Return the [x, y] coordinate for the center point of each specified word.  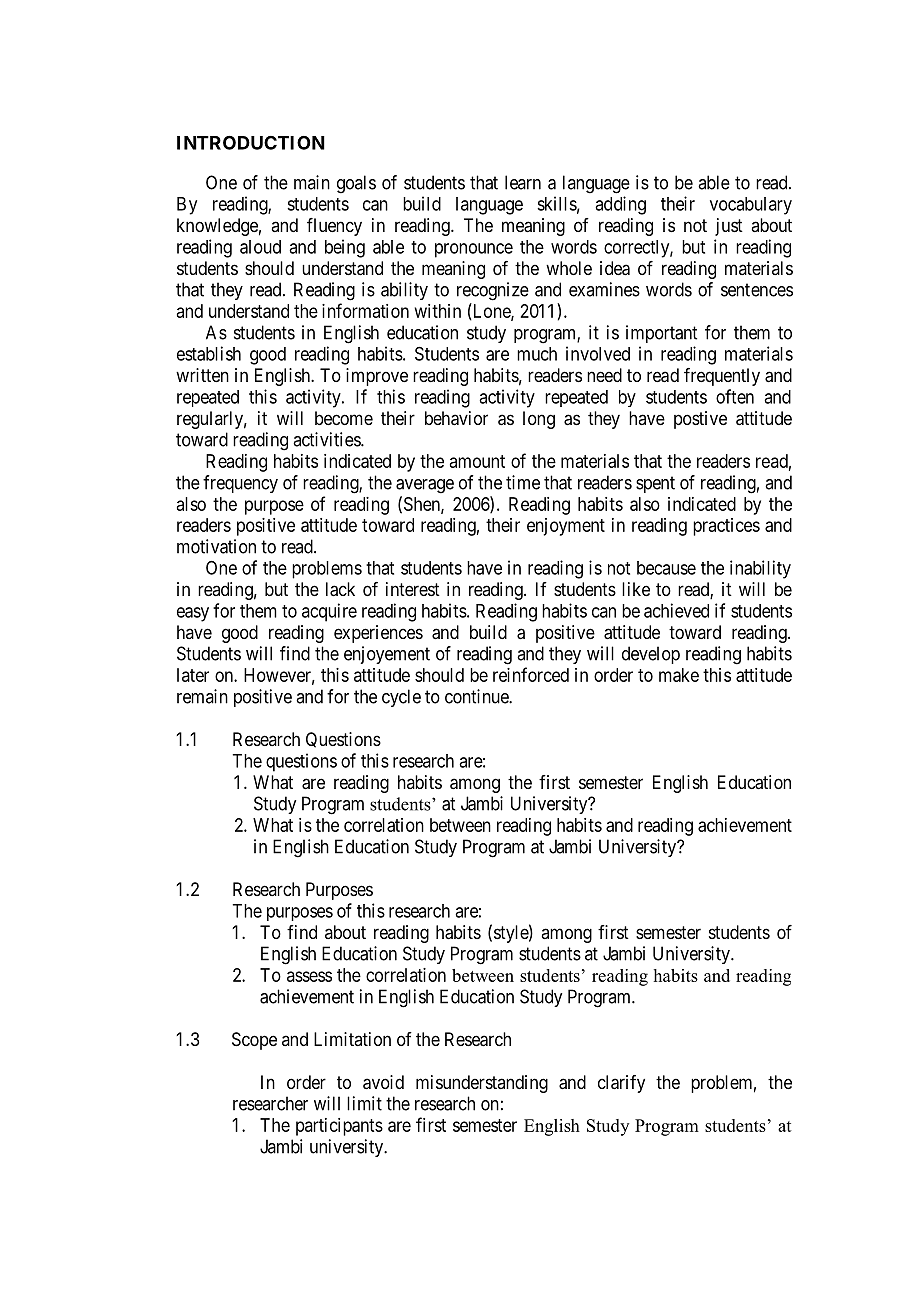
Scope [254, 1041]
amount [477, 461]
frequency [240, 484]
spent [655, 484]
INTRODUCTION [251, 143]
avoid [383, 1082]
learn [523, 182]
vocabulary [751, 206]
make [679, 675]
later [193, 675]
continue [477, 696]
